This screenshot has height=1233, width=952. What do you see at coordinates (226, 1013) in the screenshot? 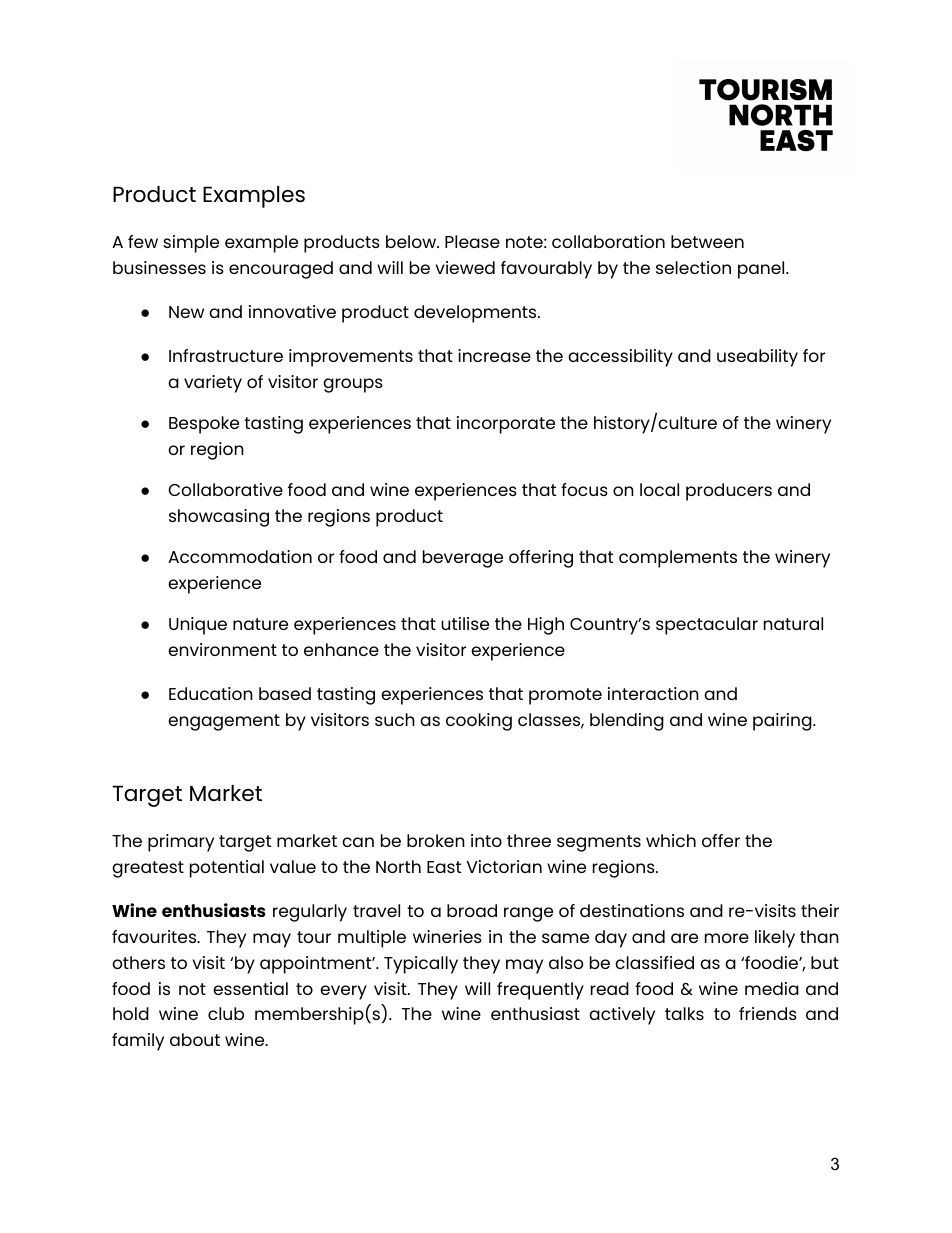
I see `club` at bounding box center [226, 1013].
